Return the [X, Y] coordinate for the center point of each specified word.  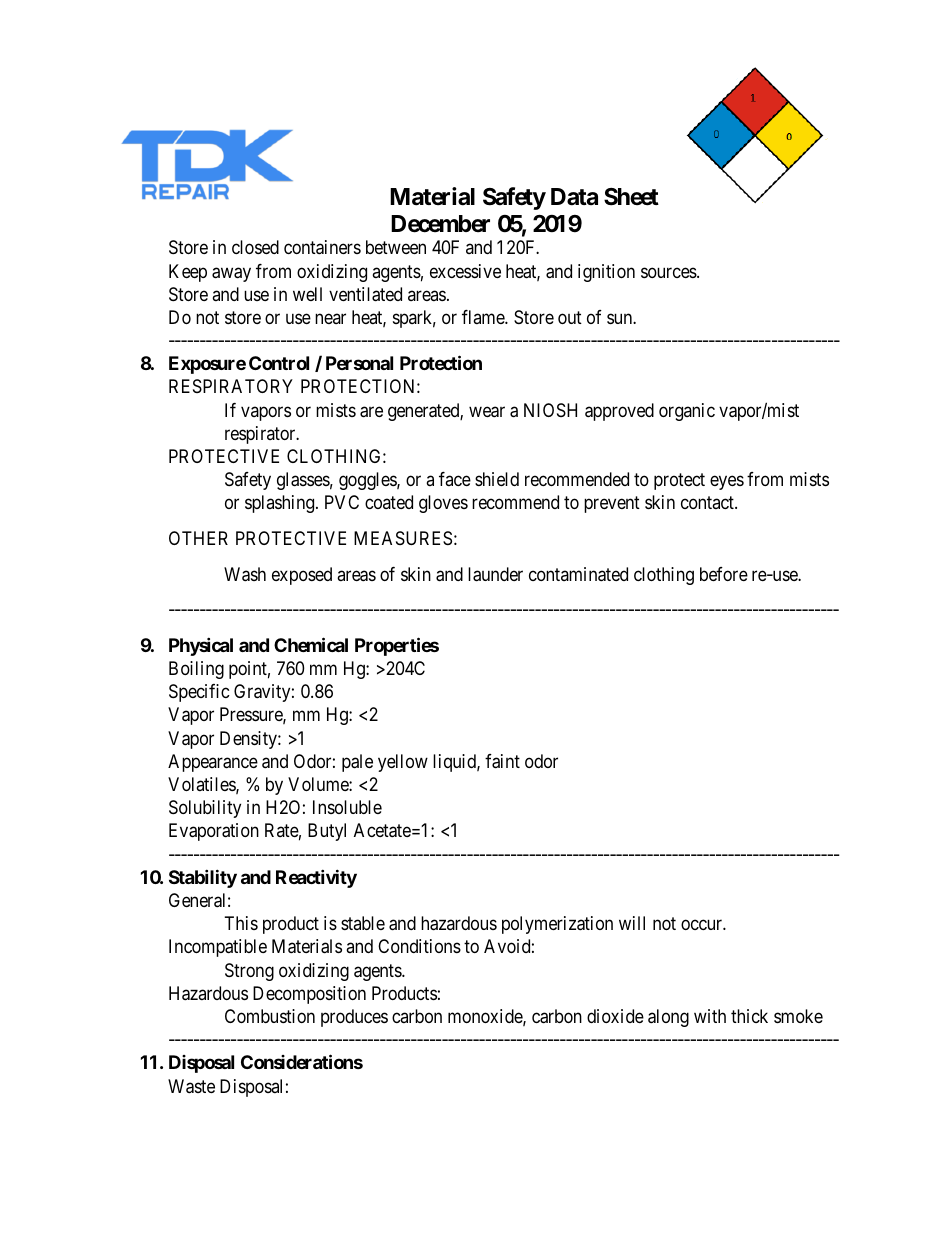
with [710, 1016]
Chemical [311, 644]
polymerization [557, 925]
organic [687, 412]
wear [487, 412]
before [724, 574]
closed [255, 247]
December [440, 224]
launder [495, 574]
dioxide [615, 1016]
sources [669, 272]
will [632, 923]
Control [279, 363]
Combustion [270, 1016]
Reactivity [316, 878]
